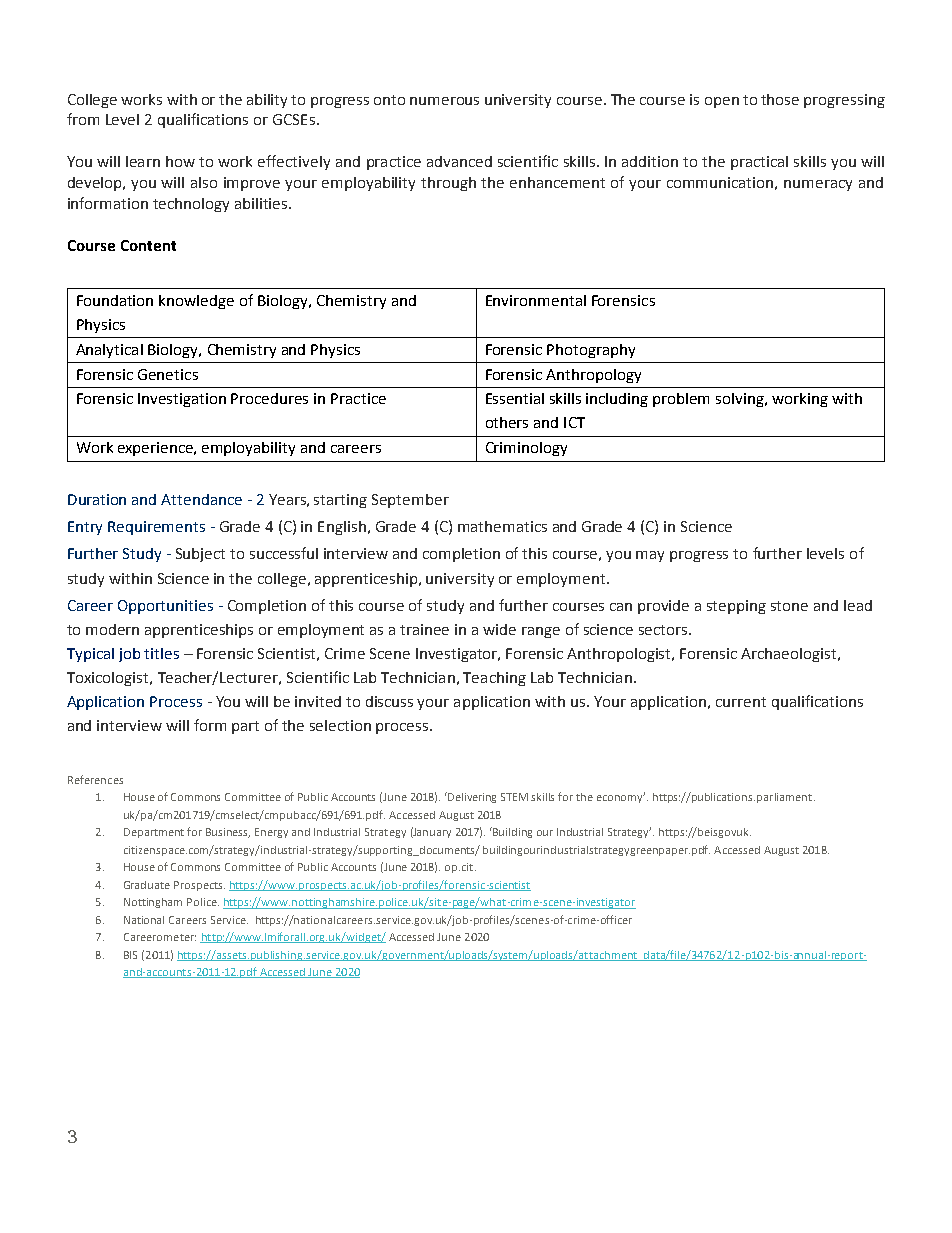  What do you see at coordinates (196, 302) in the screenshot?
I see `knowledge` at bounding box center [196, 302].
